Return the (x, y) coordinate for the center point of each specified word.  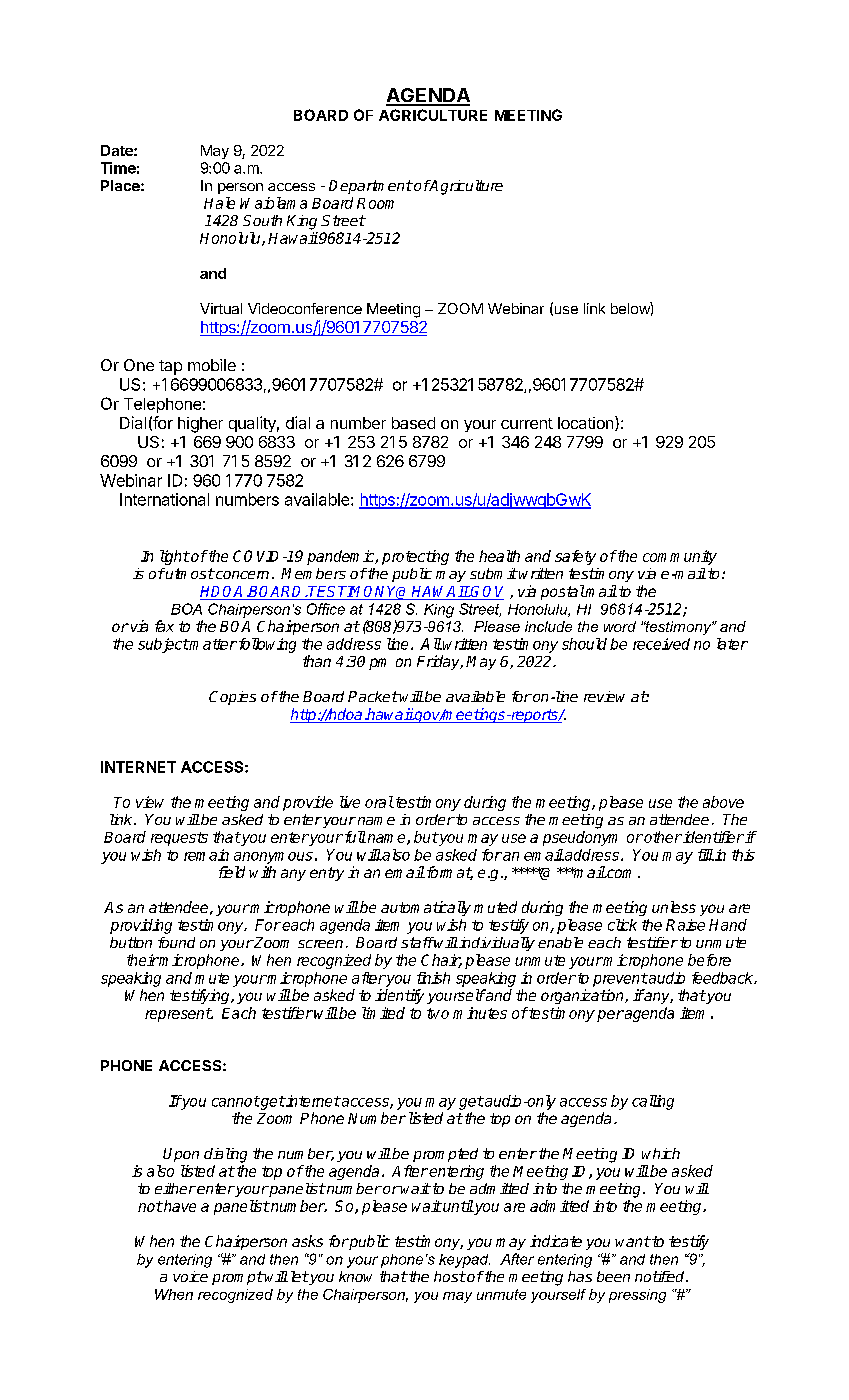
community (680, 557)
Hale (219, 203)
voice (190, 1276)
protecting (415, 557)
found (176, 942)
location (587, 423)
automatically (426, 908)
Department (371, 187)
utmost (189, 573)
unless (674, 907)
